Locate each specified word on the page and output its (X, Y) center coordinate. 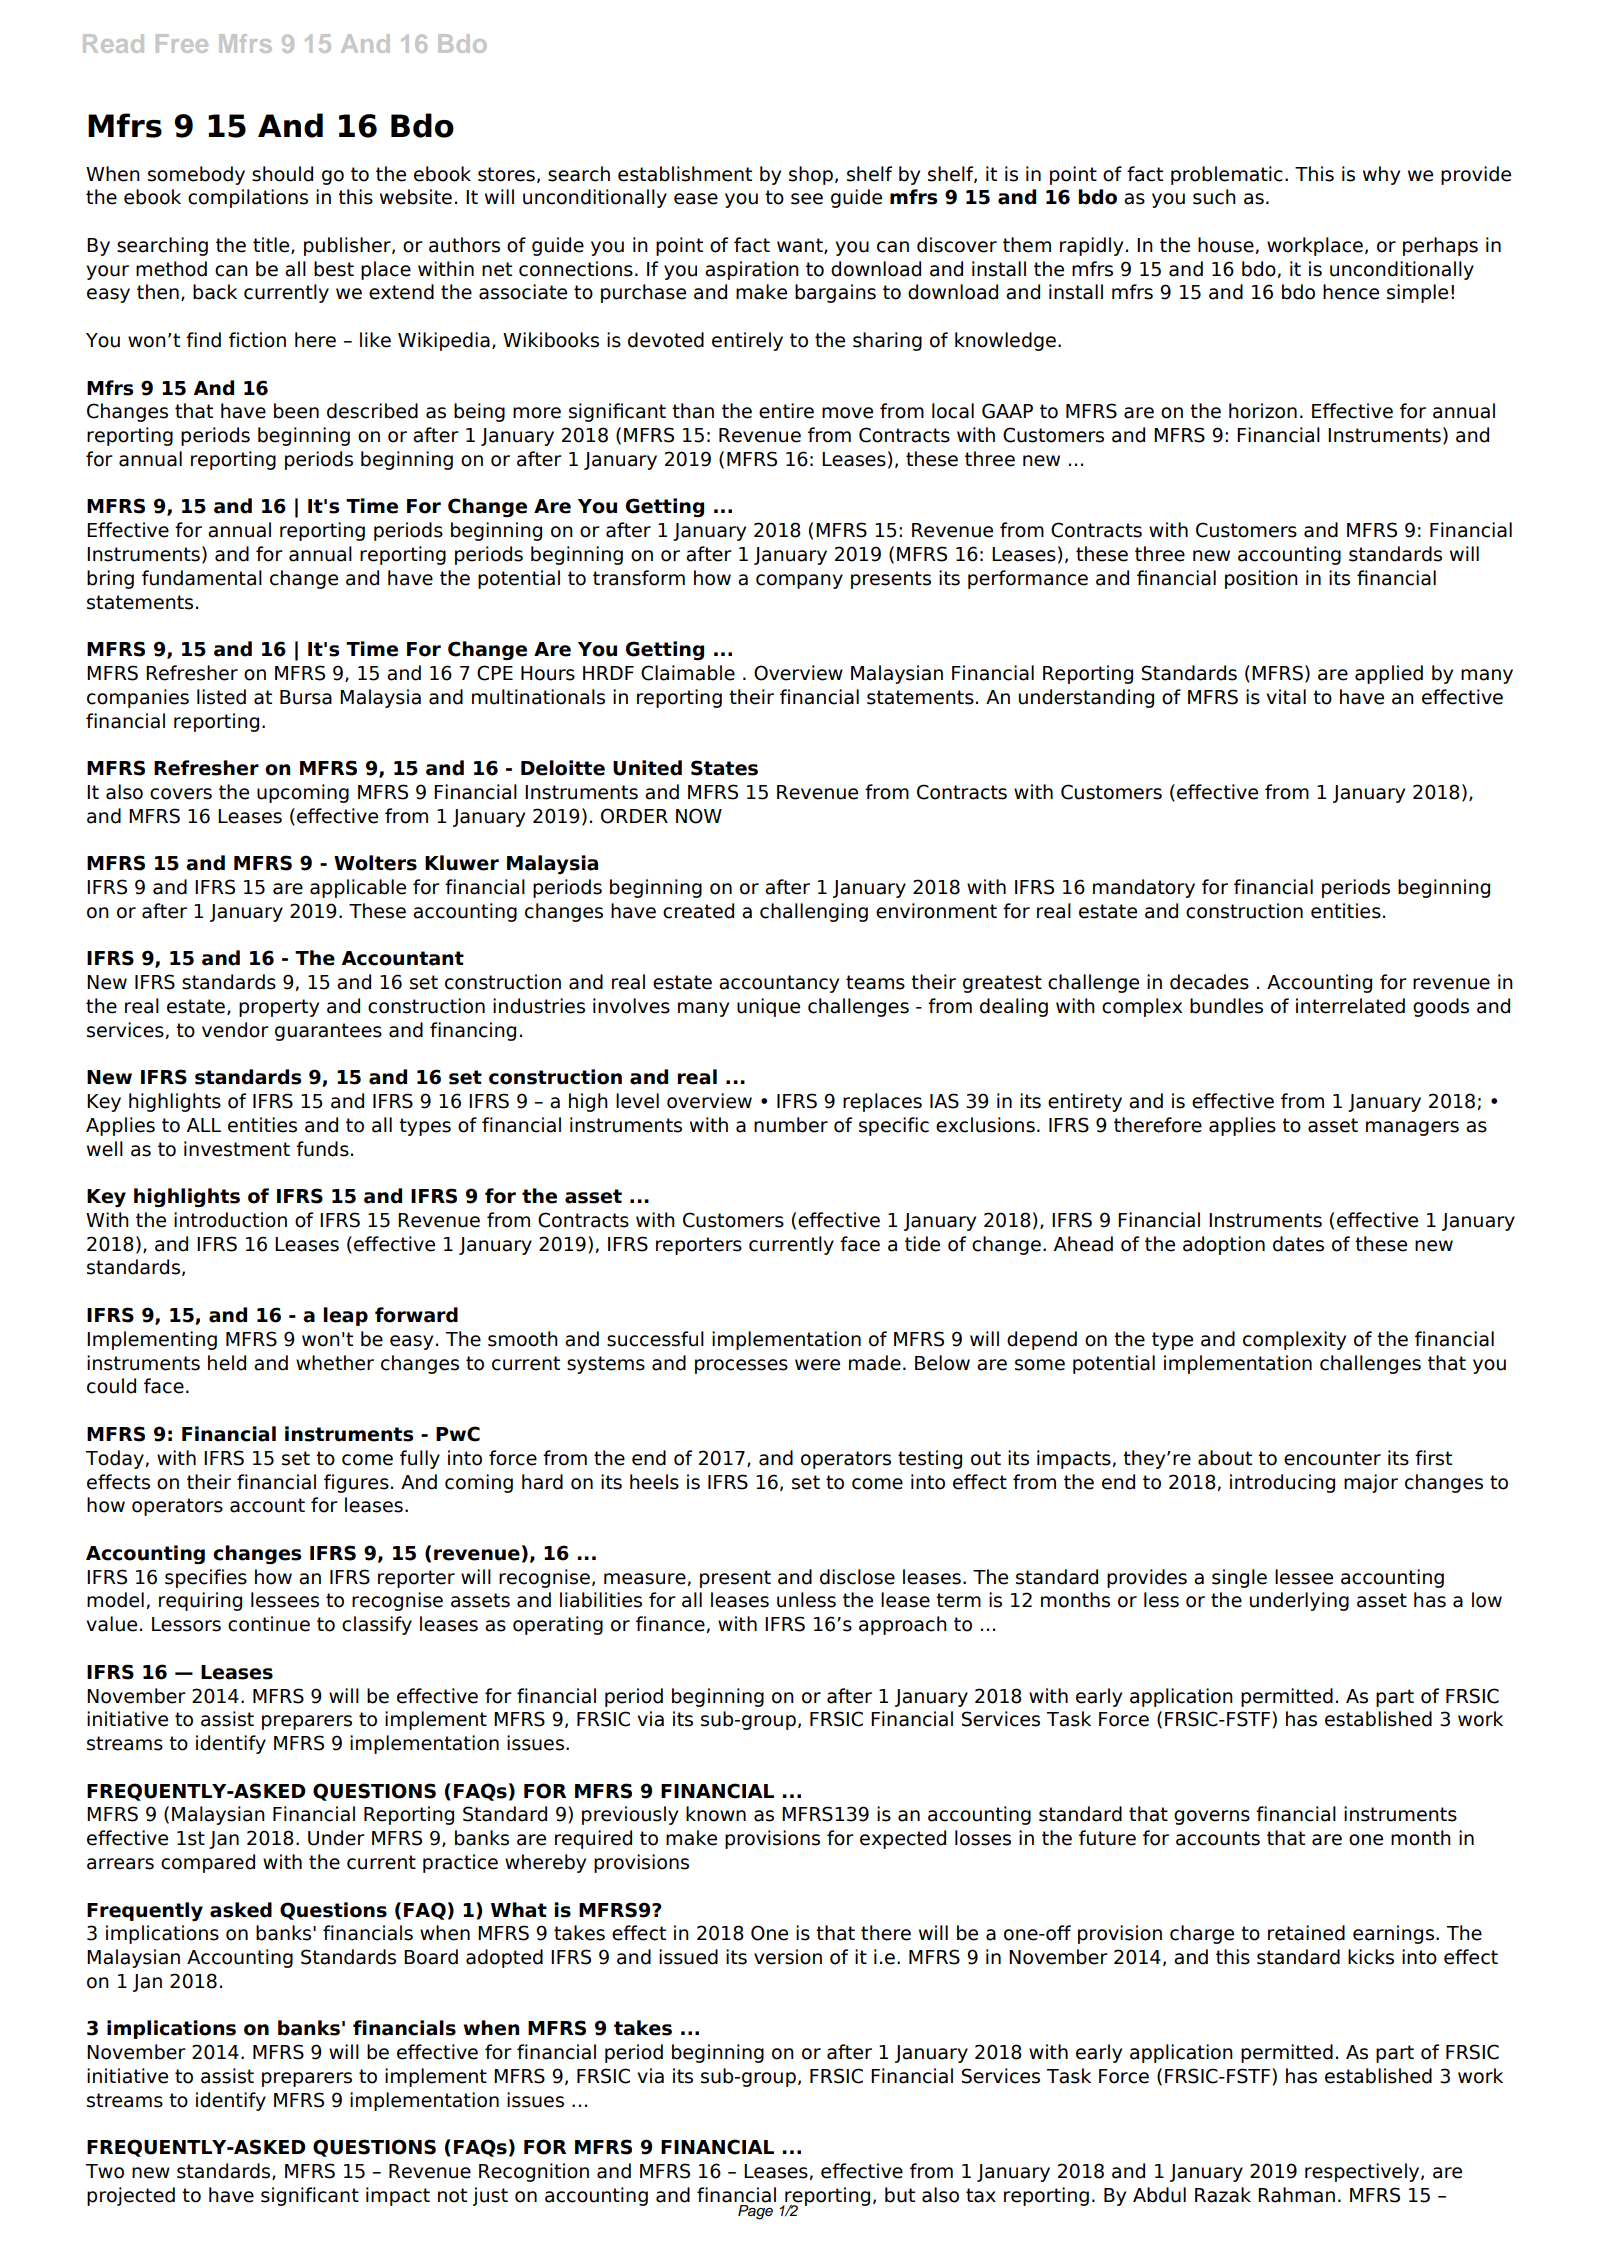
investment (237, 1149)
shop (811, 175)
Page (755, 2212)
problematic (1227, 175)
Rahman (1296, 2195)
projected (131, 2196)
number (791, 1125)
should (282, 174)
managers (1412, 1128)
